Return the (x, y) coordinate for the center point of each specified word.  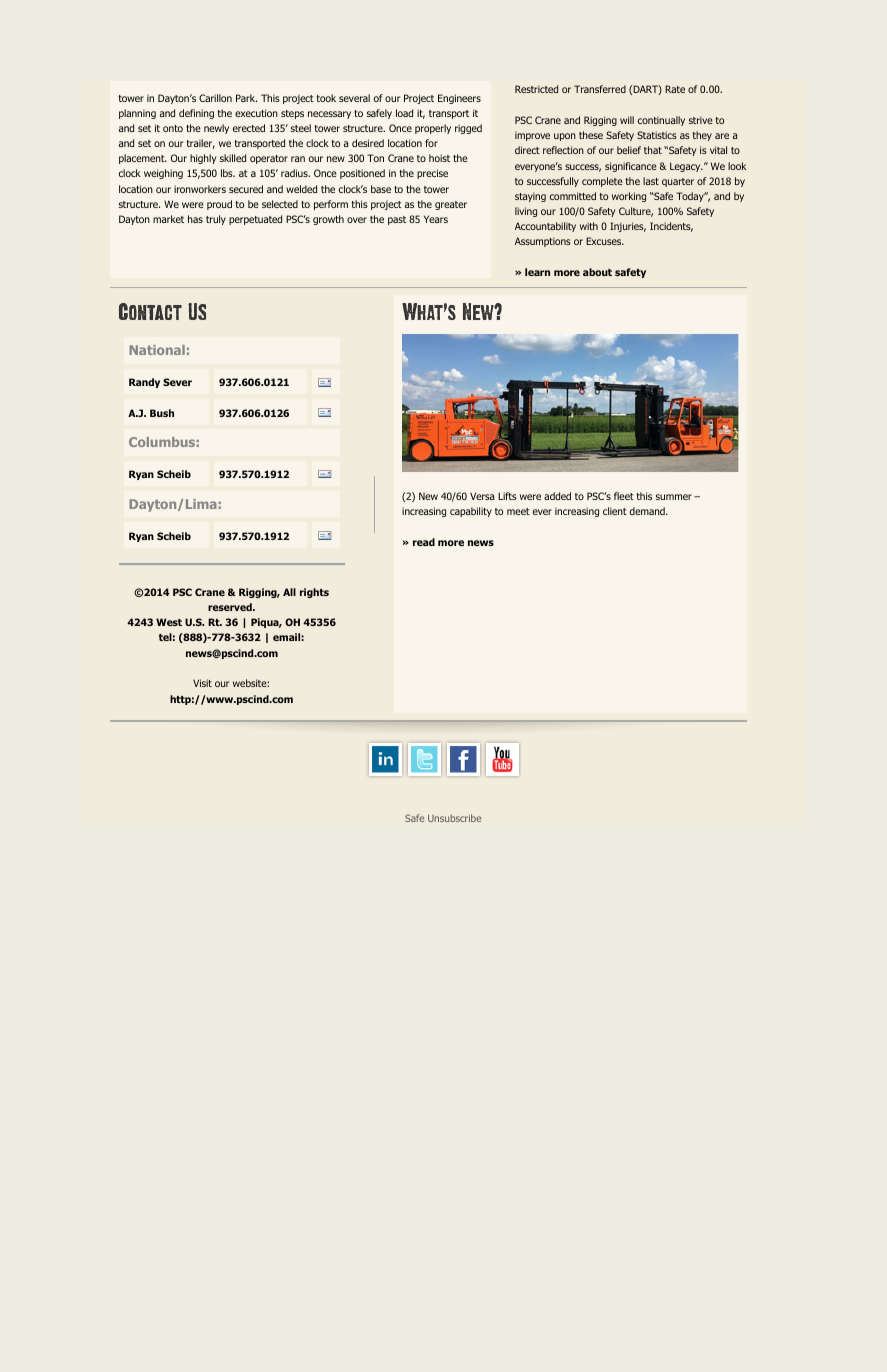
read (424, 542)
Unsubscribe (454, 818)
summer (674, 497)
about (597, 272)
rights (314, 593)
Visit (202, 683)
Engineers (459, 99)
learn (537, 272)
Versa (482, 496)
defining (196, 114)
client (615, 511)
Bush (162, 413)
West (169, 622)
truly (216, 220)
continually (661, 121)
